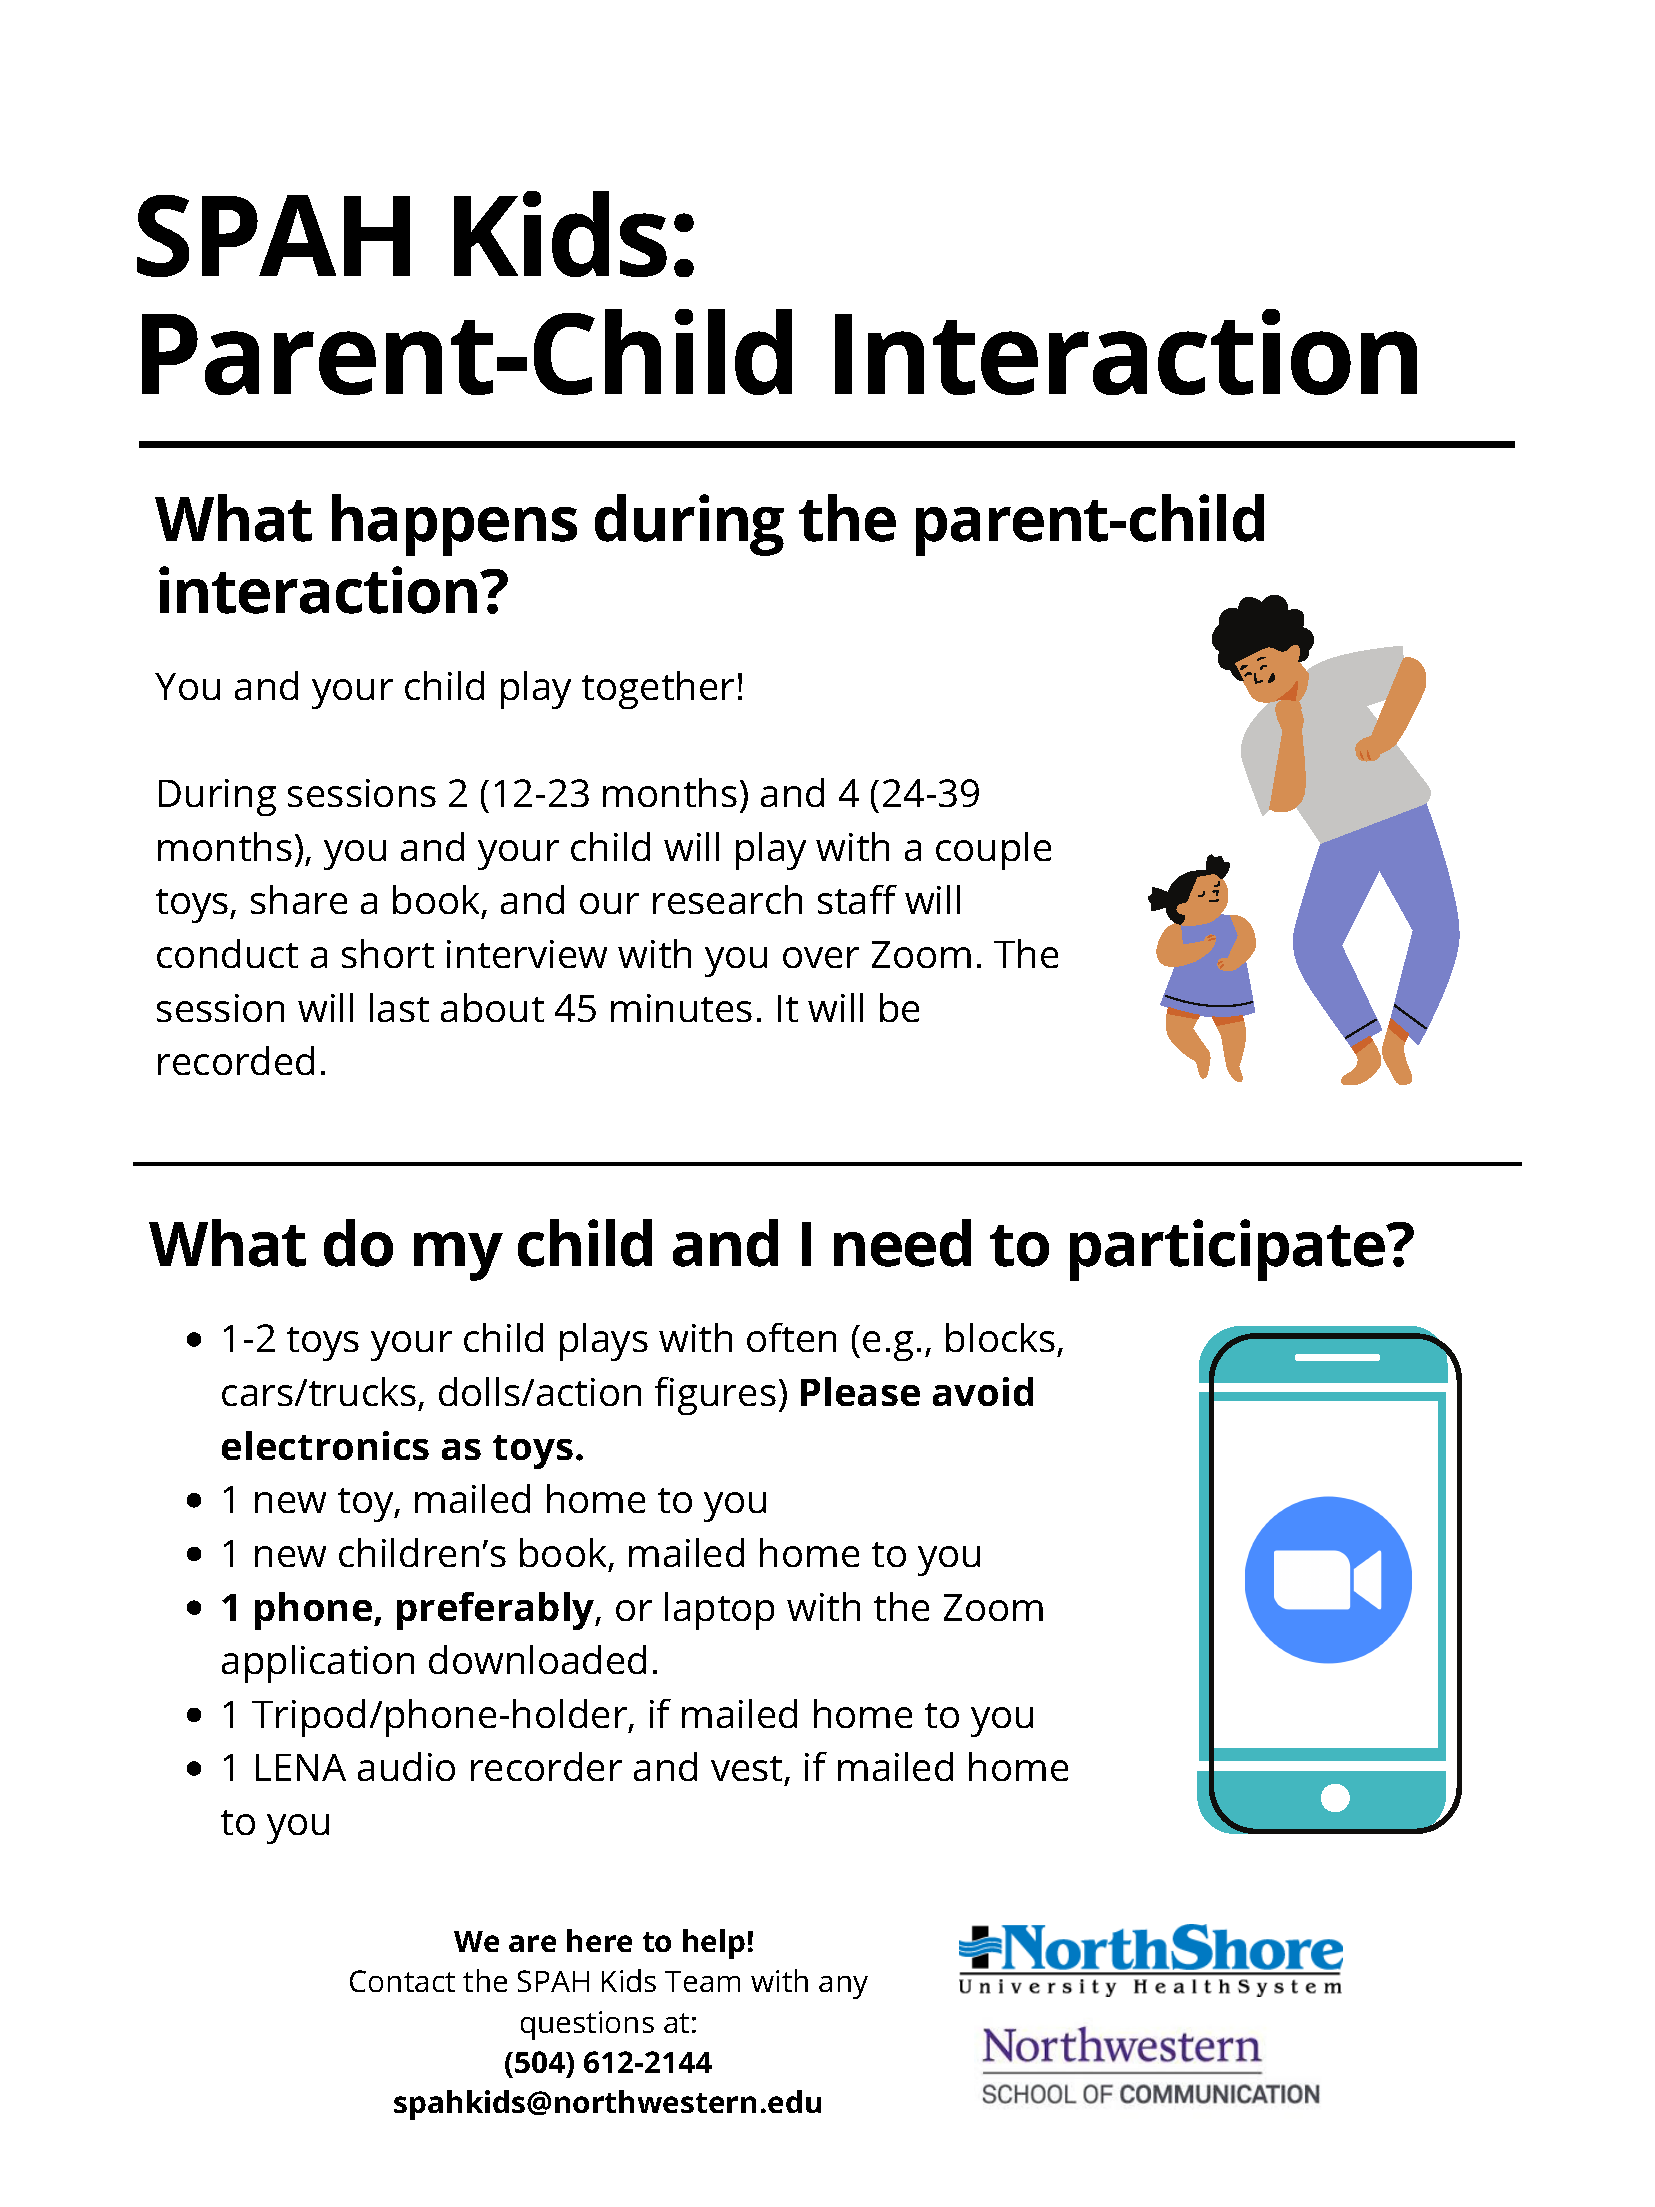 The height and width of the page is (2207, 1655). I want to click on often, so click(791, 1337).
